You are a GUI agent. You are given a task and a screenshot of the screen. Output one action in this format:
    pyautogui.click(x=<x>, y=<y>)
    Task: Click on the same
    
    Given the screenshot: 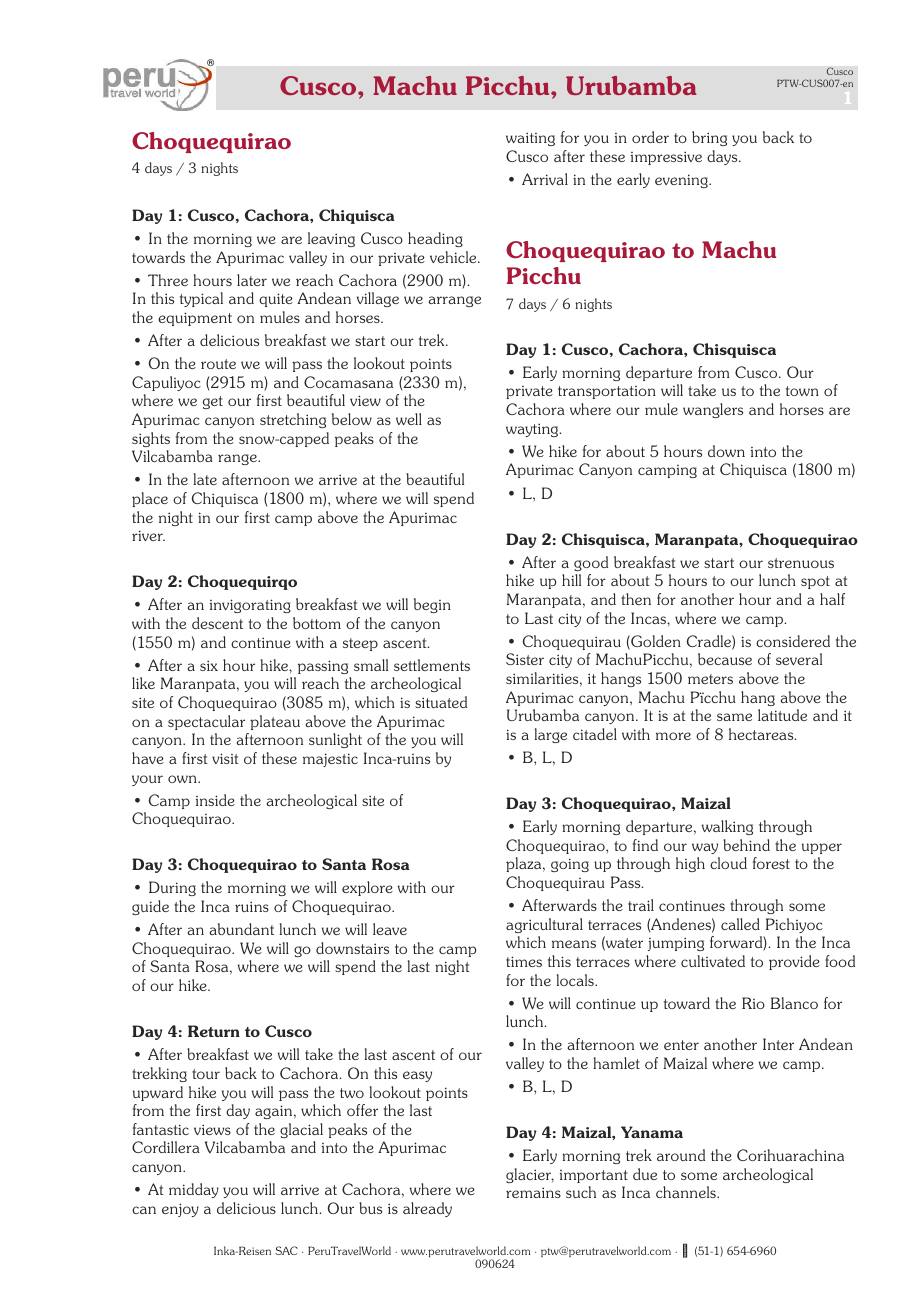 What is the action you would take?
    pyautogui.click(x=734, y=717)
